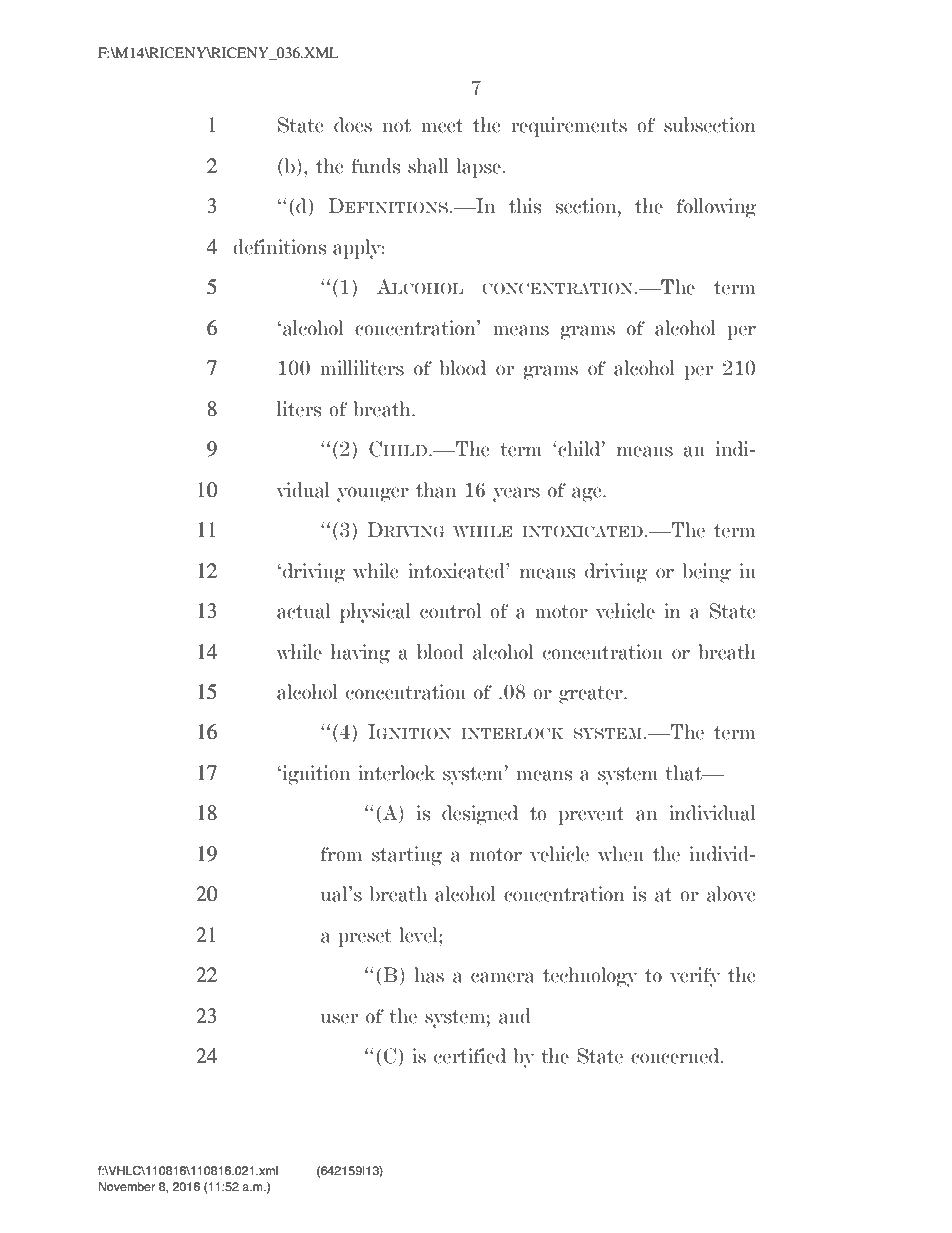 The width and height of the document is (952, 1233). Describe the element at coordinates (303, 611) in the document. I see `actual` at that location.
